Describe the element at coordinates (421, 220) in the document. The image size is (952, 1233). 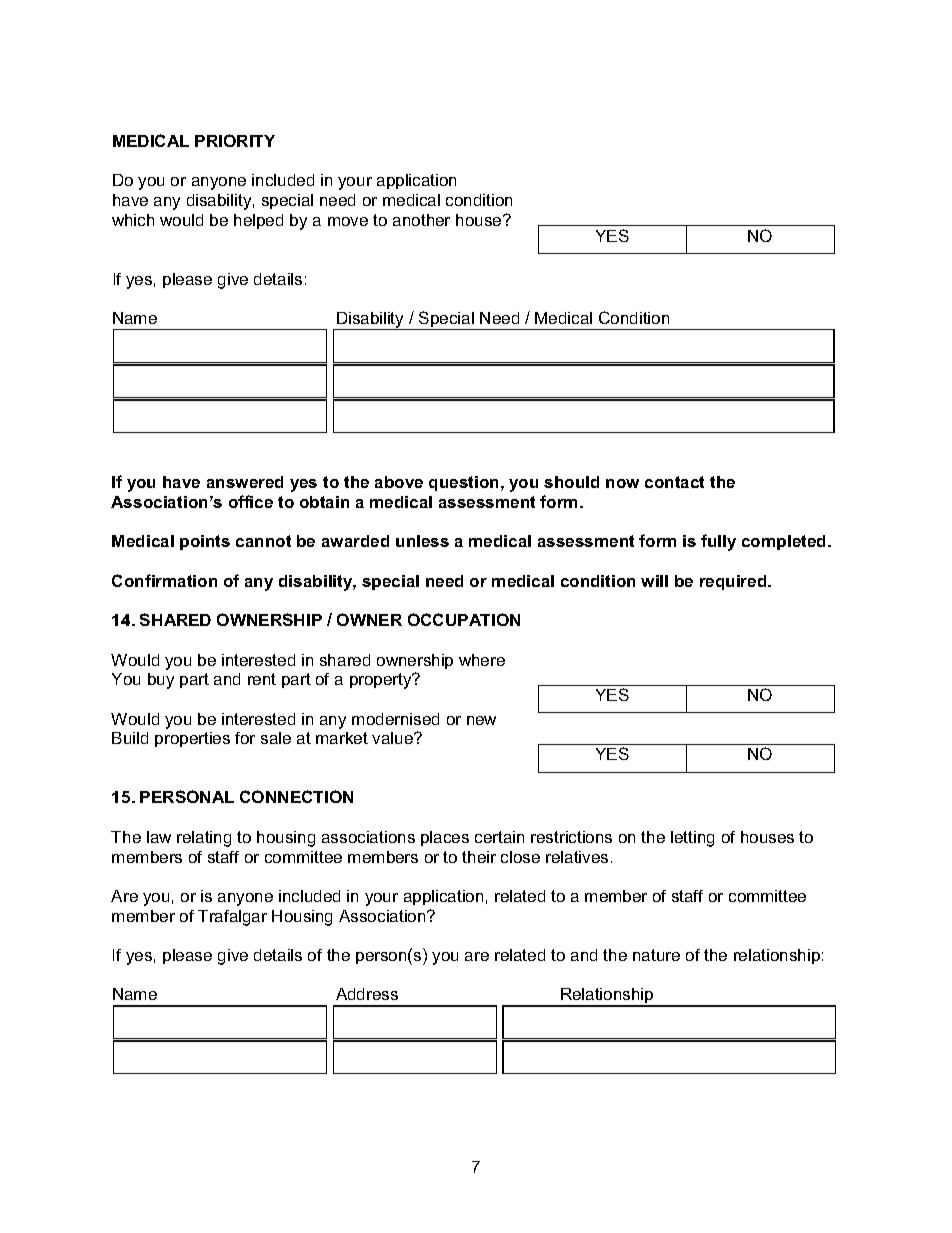
I see `another` at that location.
